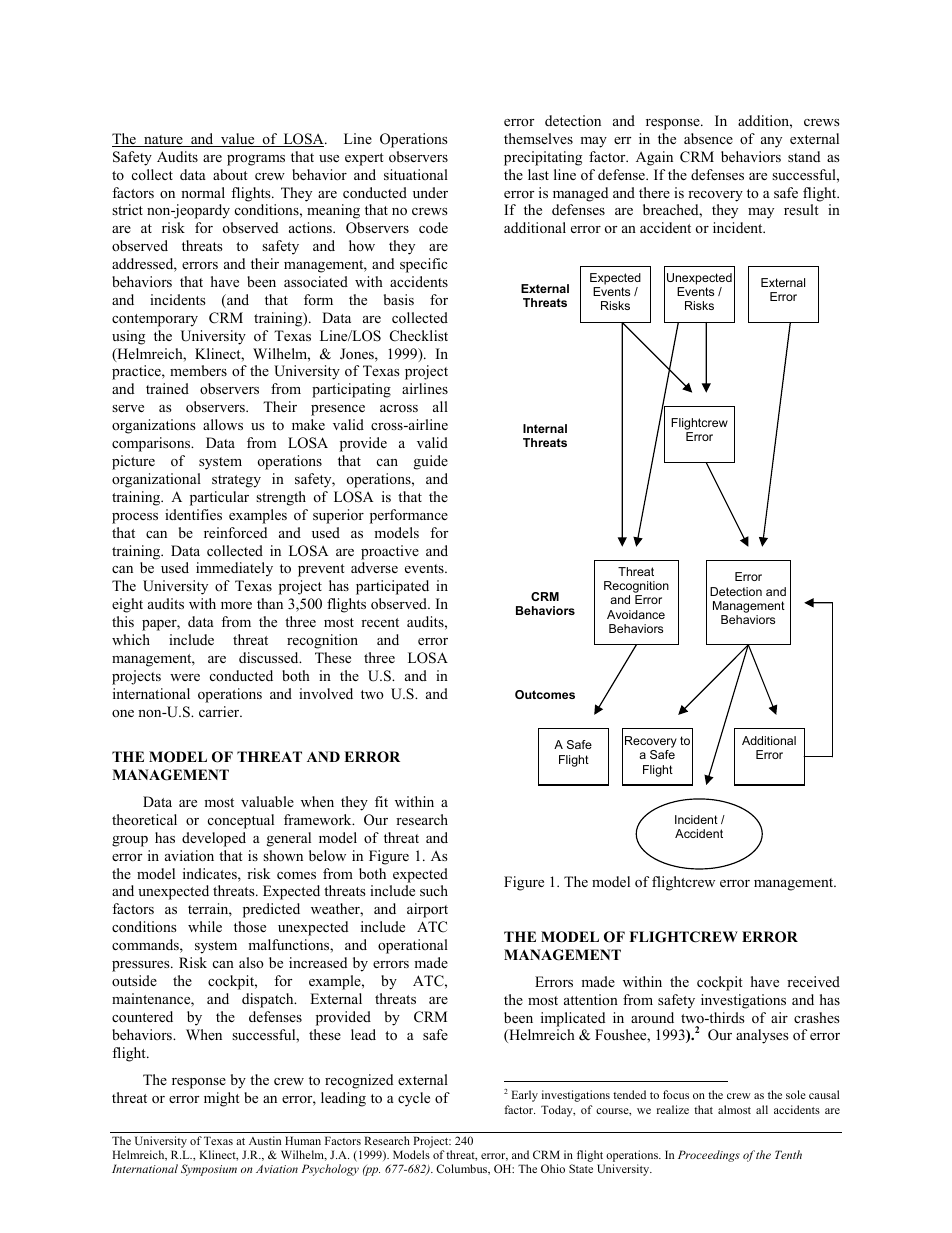  I want to click on were, so click(185, 677).
